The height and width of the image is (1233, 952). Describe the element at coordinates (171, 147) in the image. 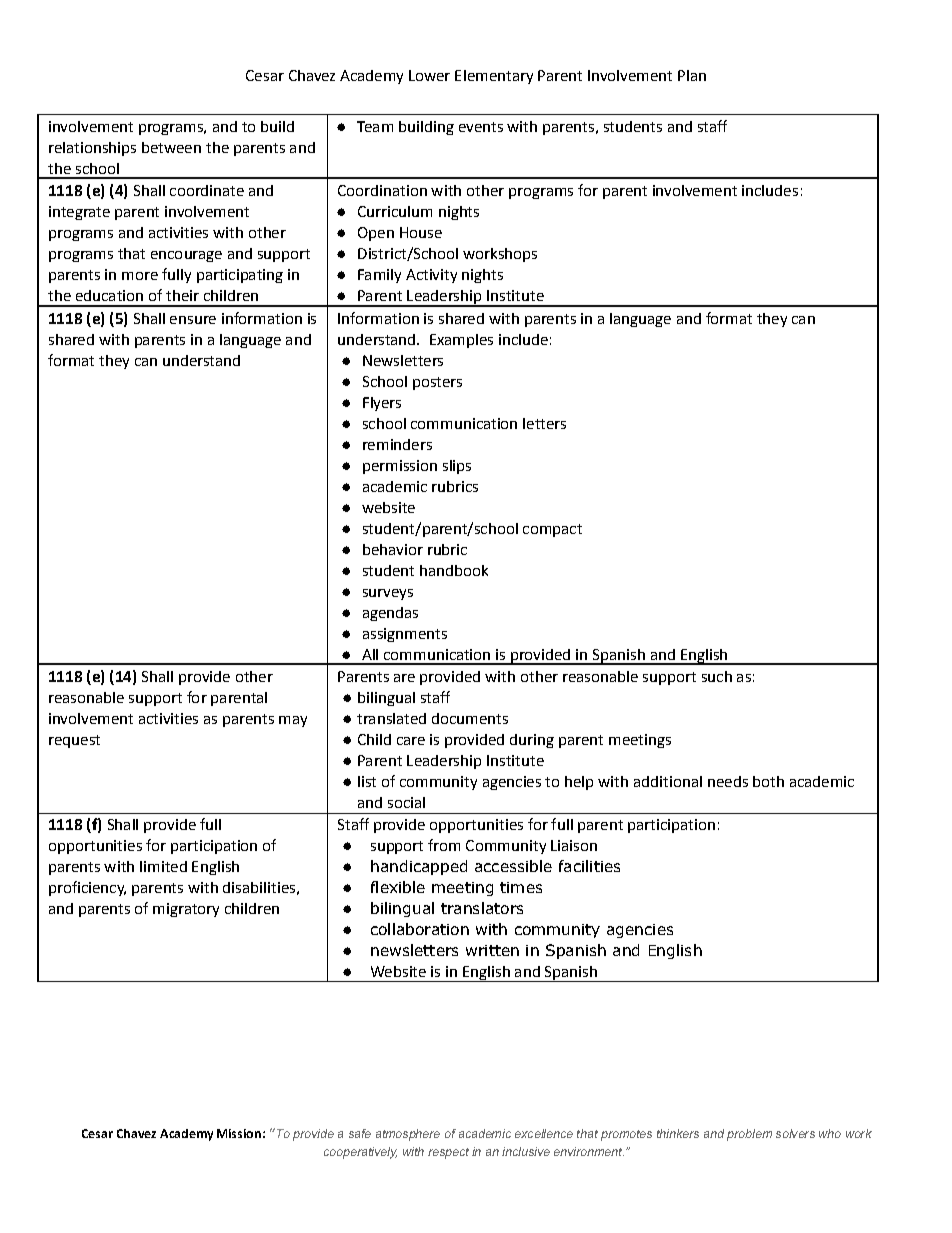

I see `between` at that location.
